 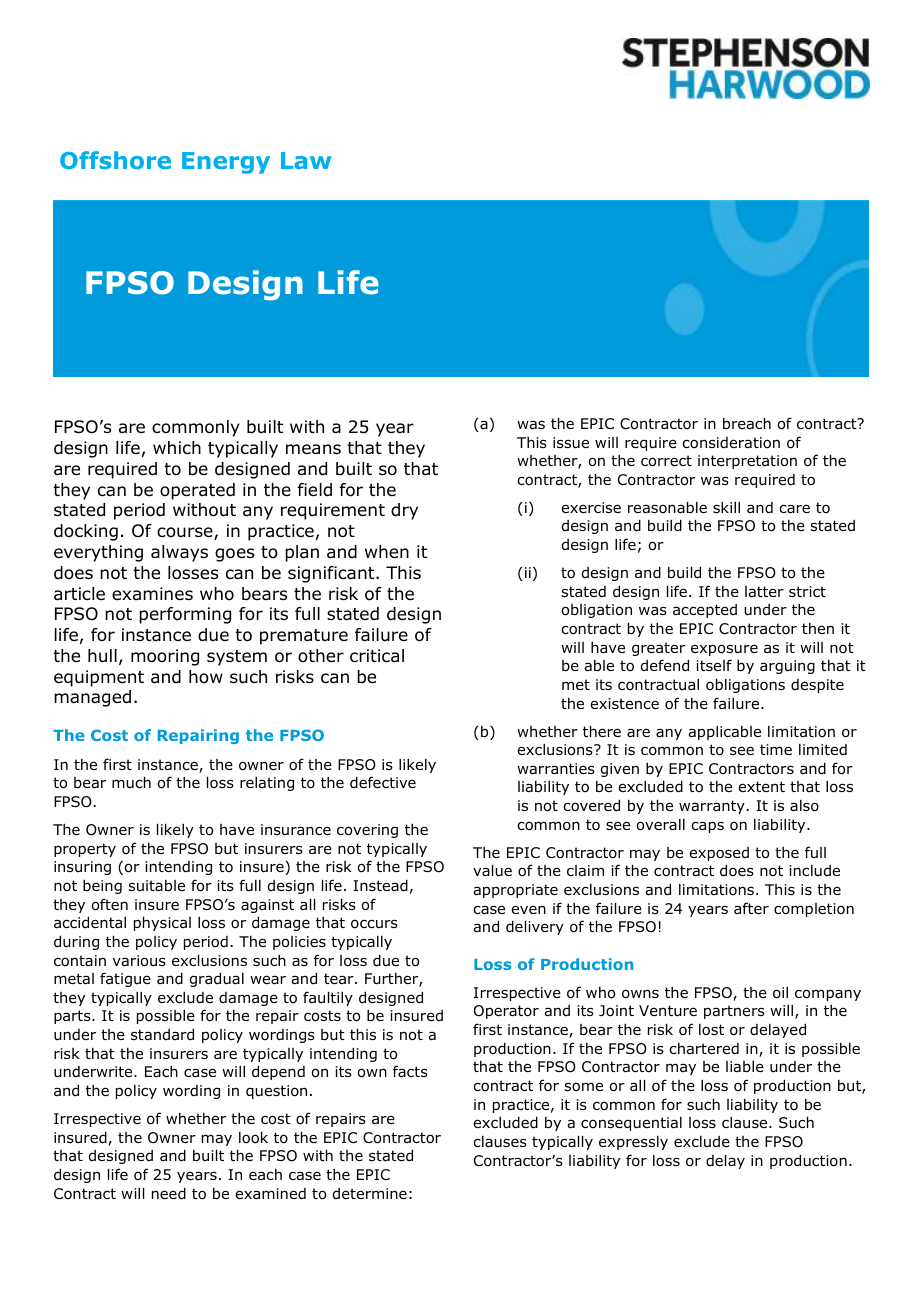 I want to click on expressly, so click(x=633, y=1143).
